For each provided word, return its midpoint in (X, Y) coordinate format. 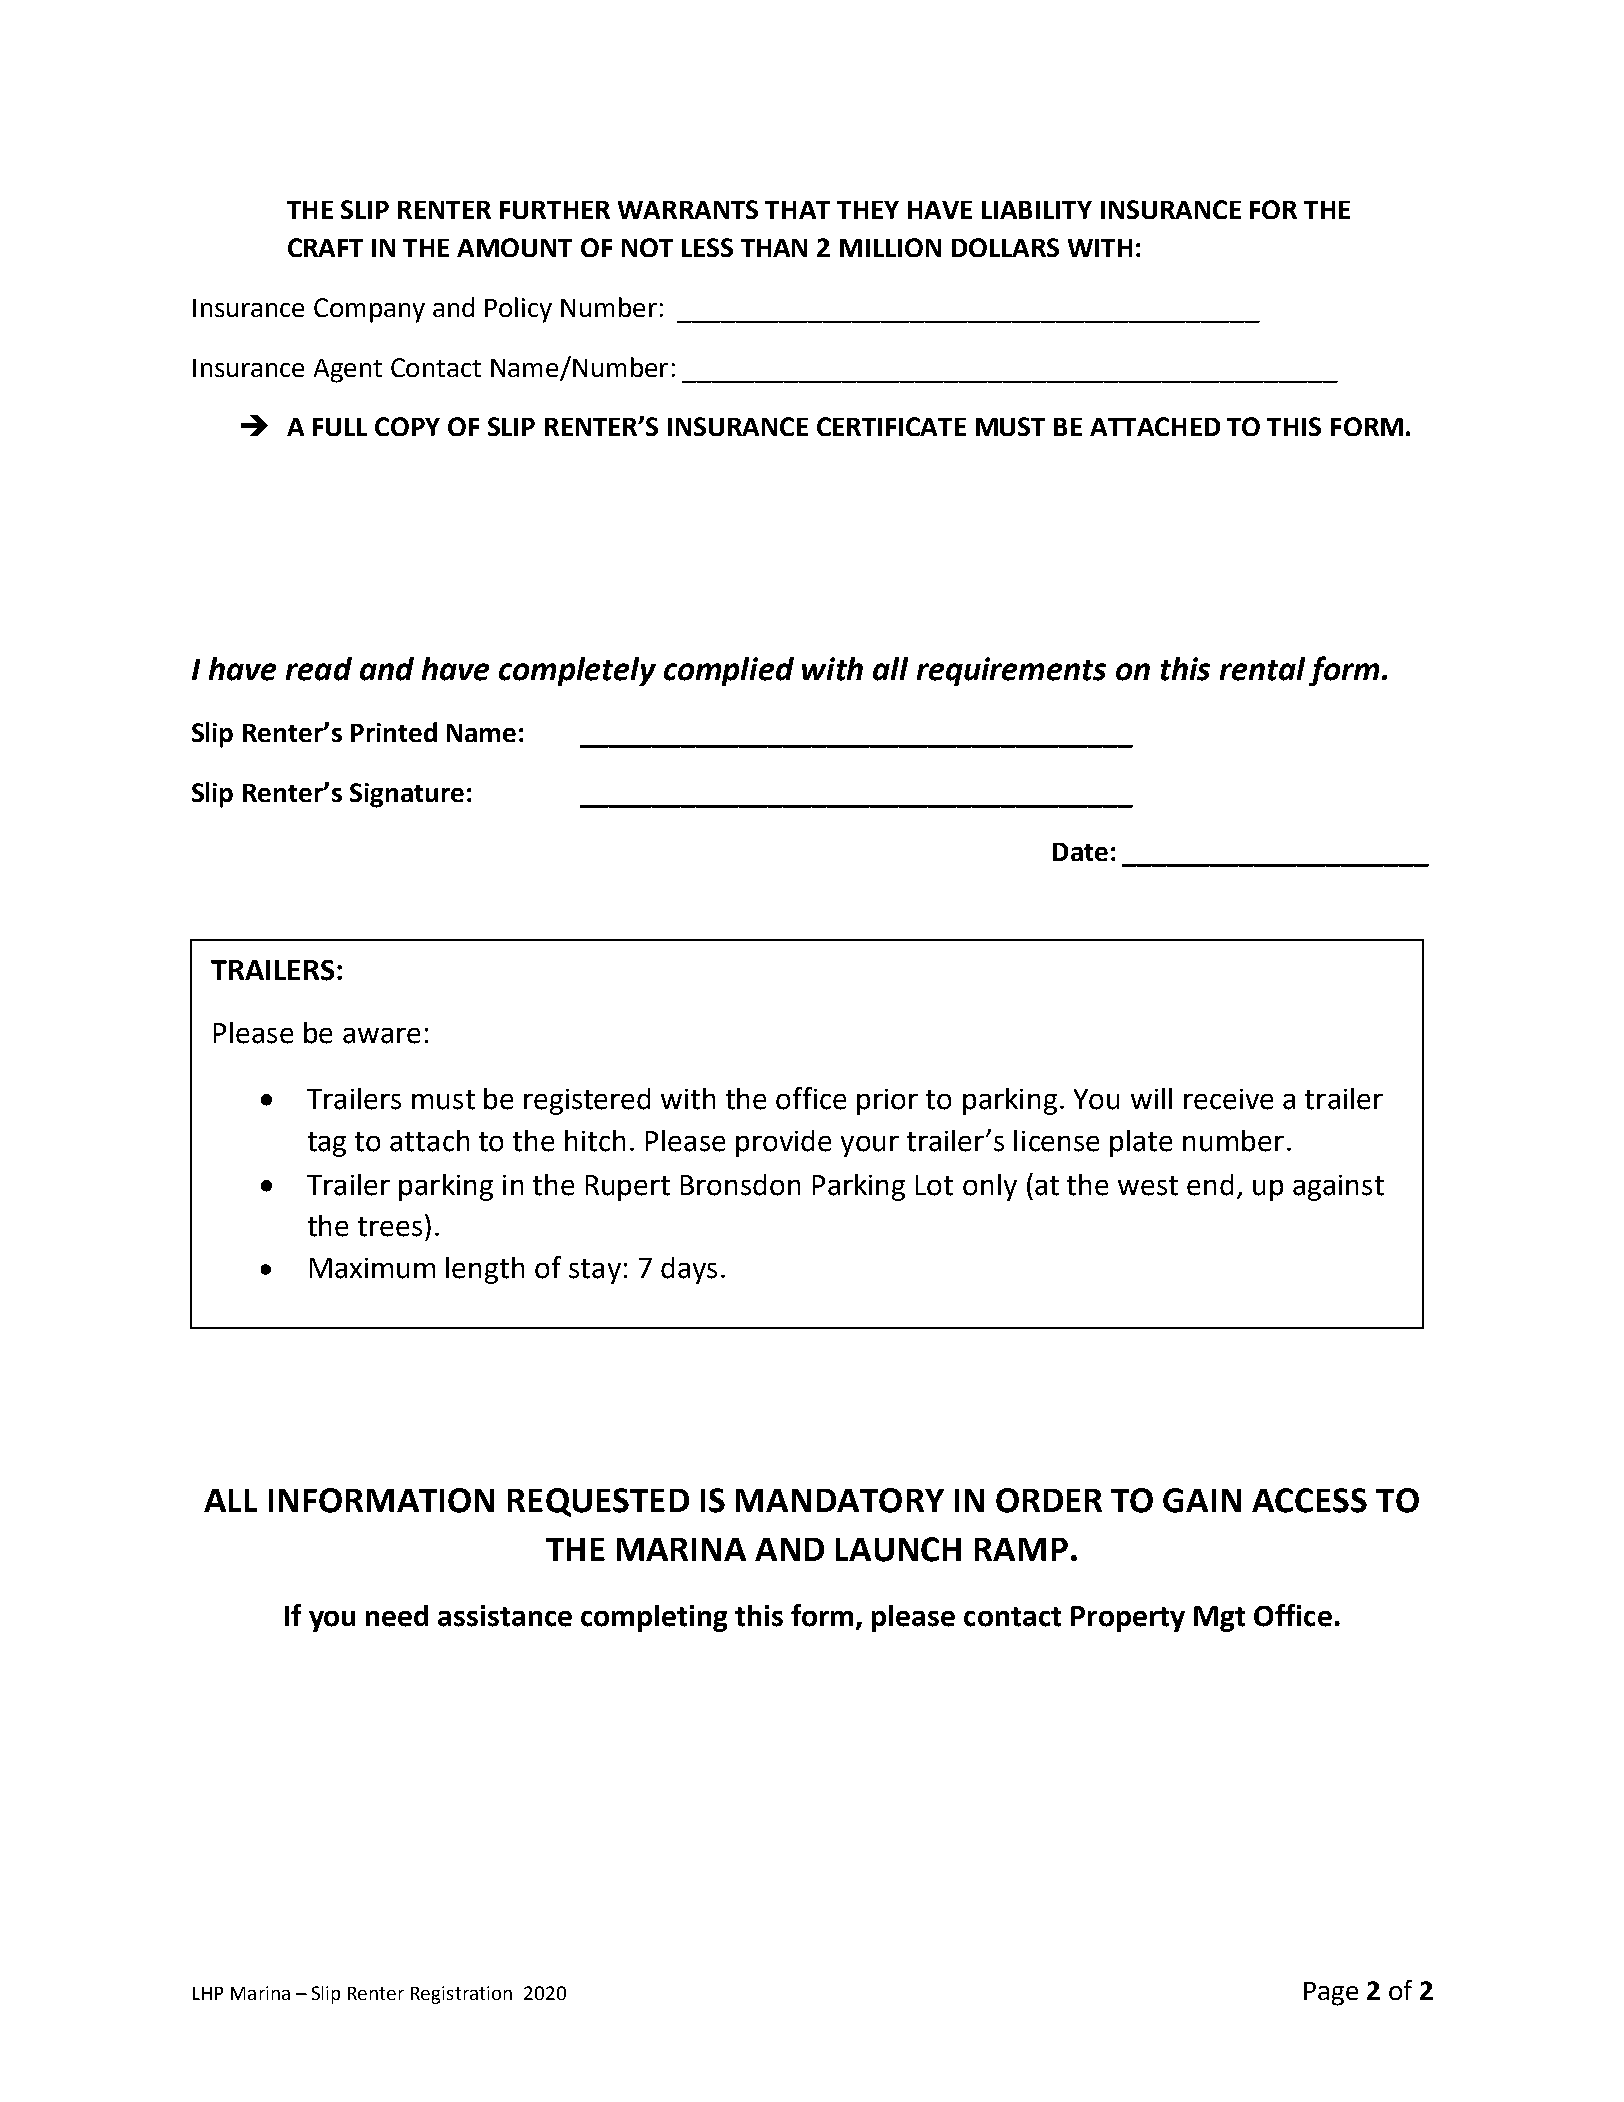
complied (729, 671)
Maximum (372, 1268)
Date (1080, 852)
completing (654, 1618)
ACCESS (1309, 1500)
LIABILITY (1037, 210)
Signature (407, 795)
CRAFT (325, 247)
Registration (461, 1995)
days (689, 1270)
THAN (774, 248)
